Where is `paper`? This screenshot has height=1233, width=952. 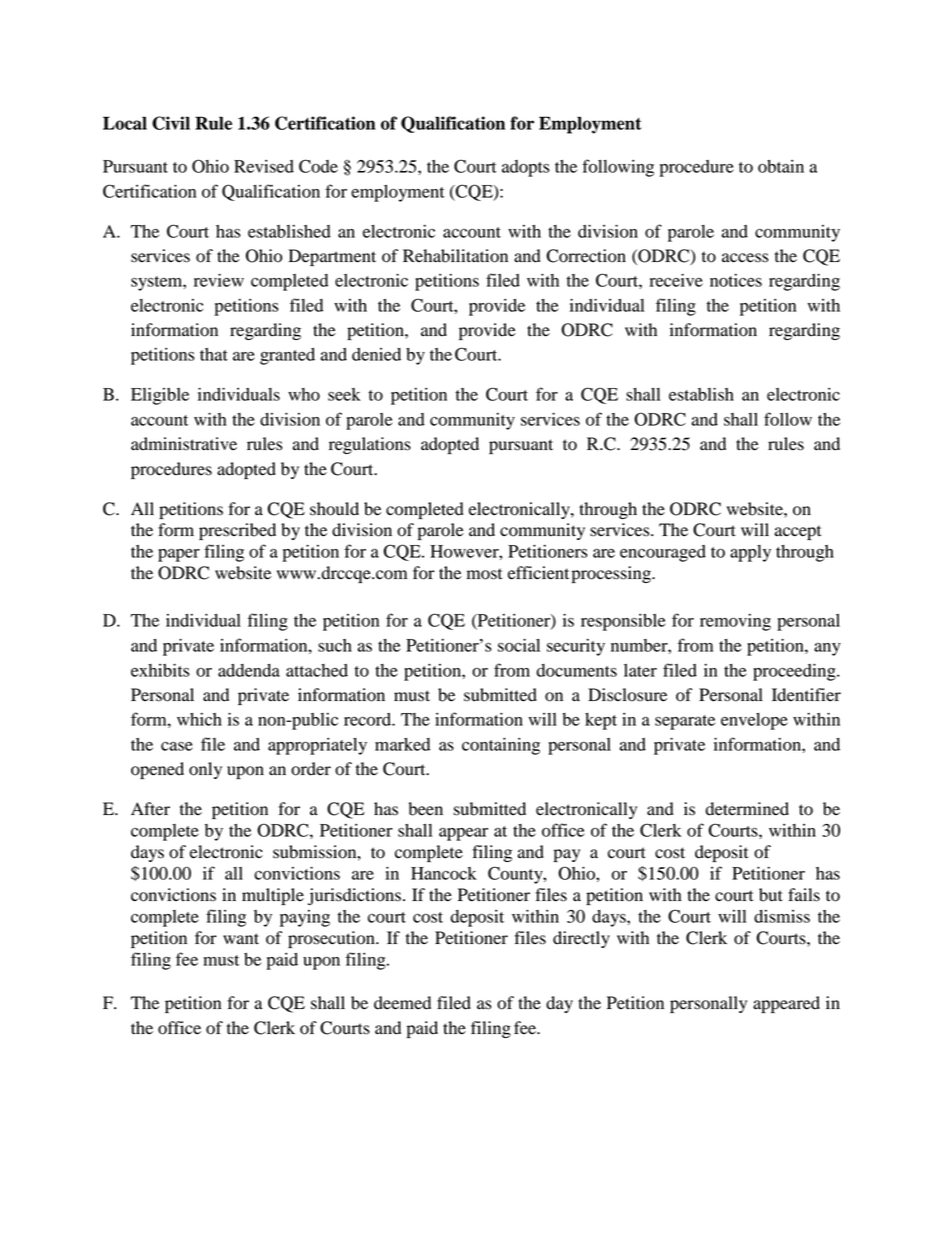
paper is located at coordinates (179, 555).
